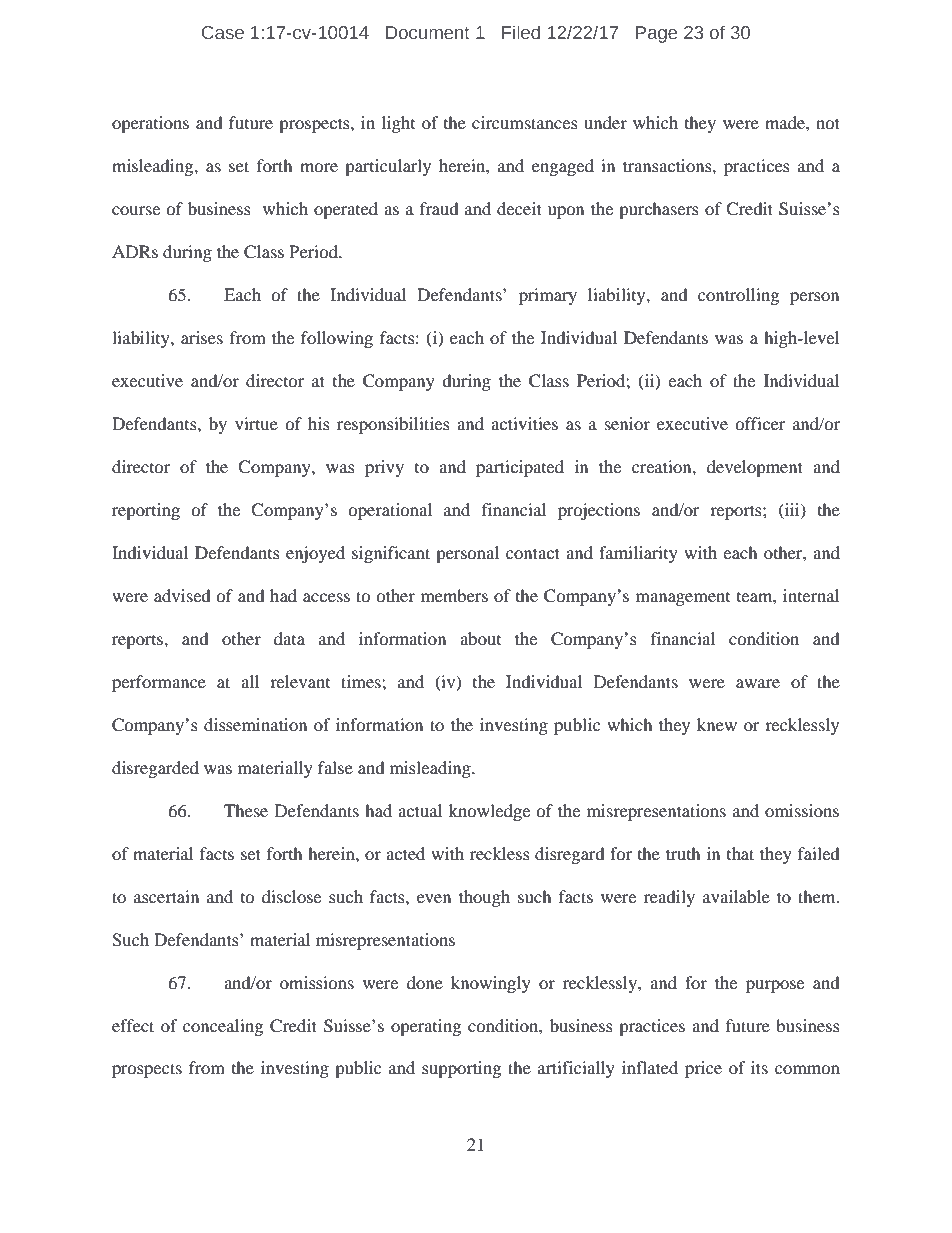 Image resolution: width=952 pixels, height=1233 pixels. What do you see at coordinates (223, 1027) in the screenshot?
I see `concealing` at bounding box center [223, 1027].
